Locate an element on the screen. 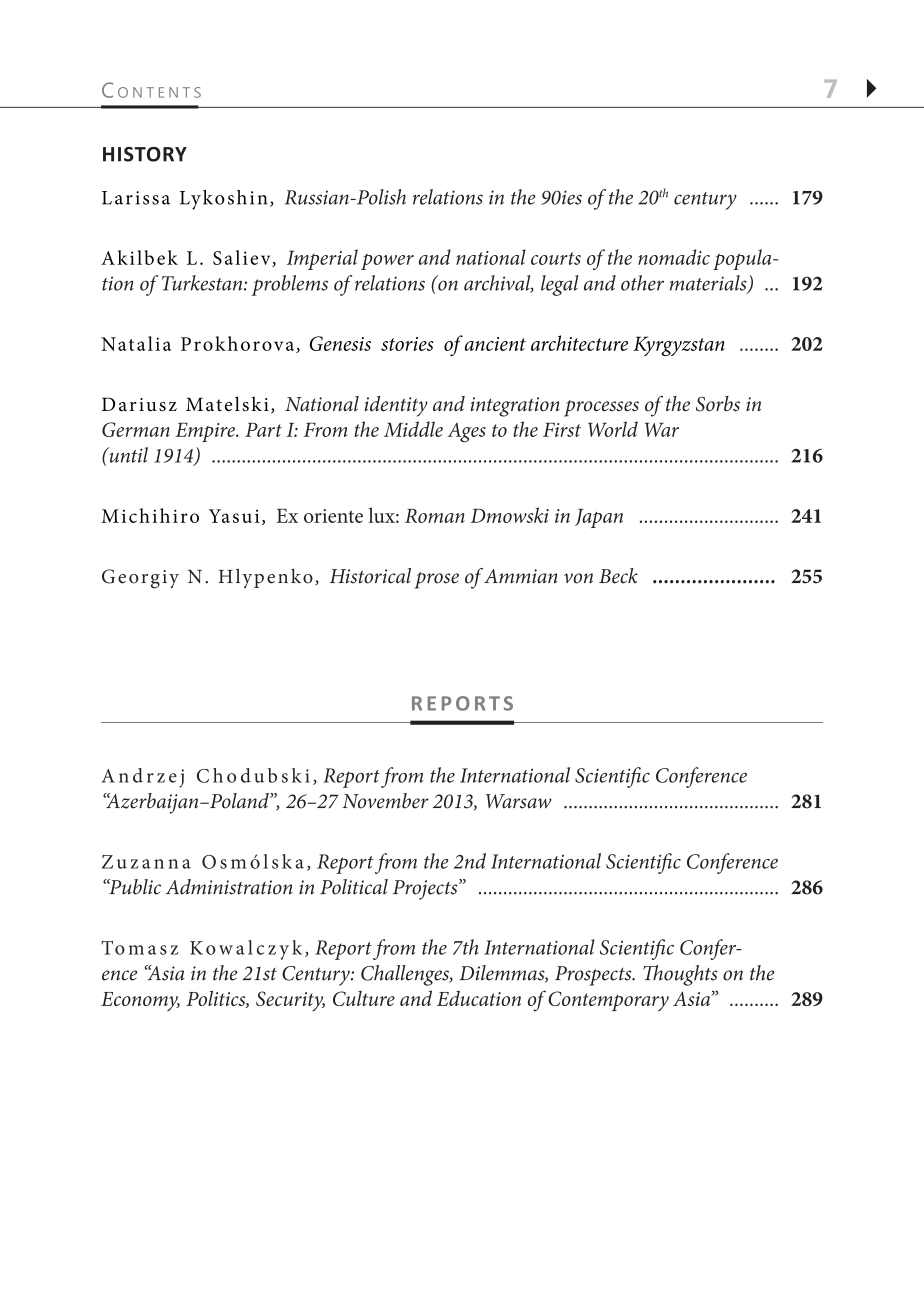 This screenshot has width=924, height=1300. Japan is located at coordinates (599, 518).
